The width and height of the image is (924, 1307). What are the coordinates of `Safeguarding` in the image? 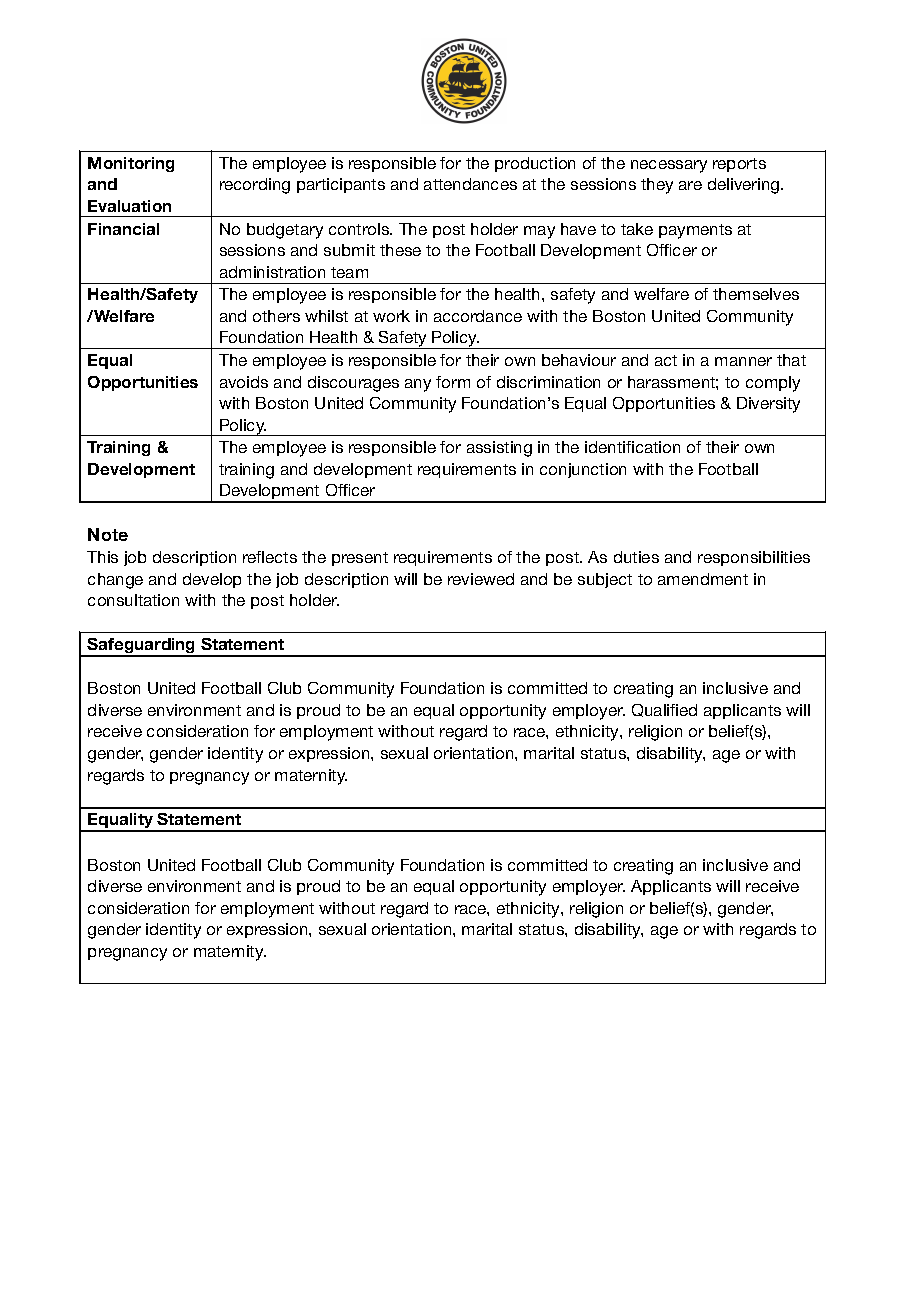 It's located at (142, 647).
